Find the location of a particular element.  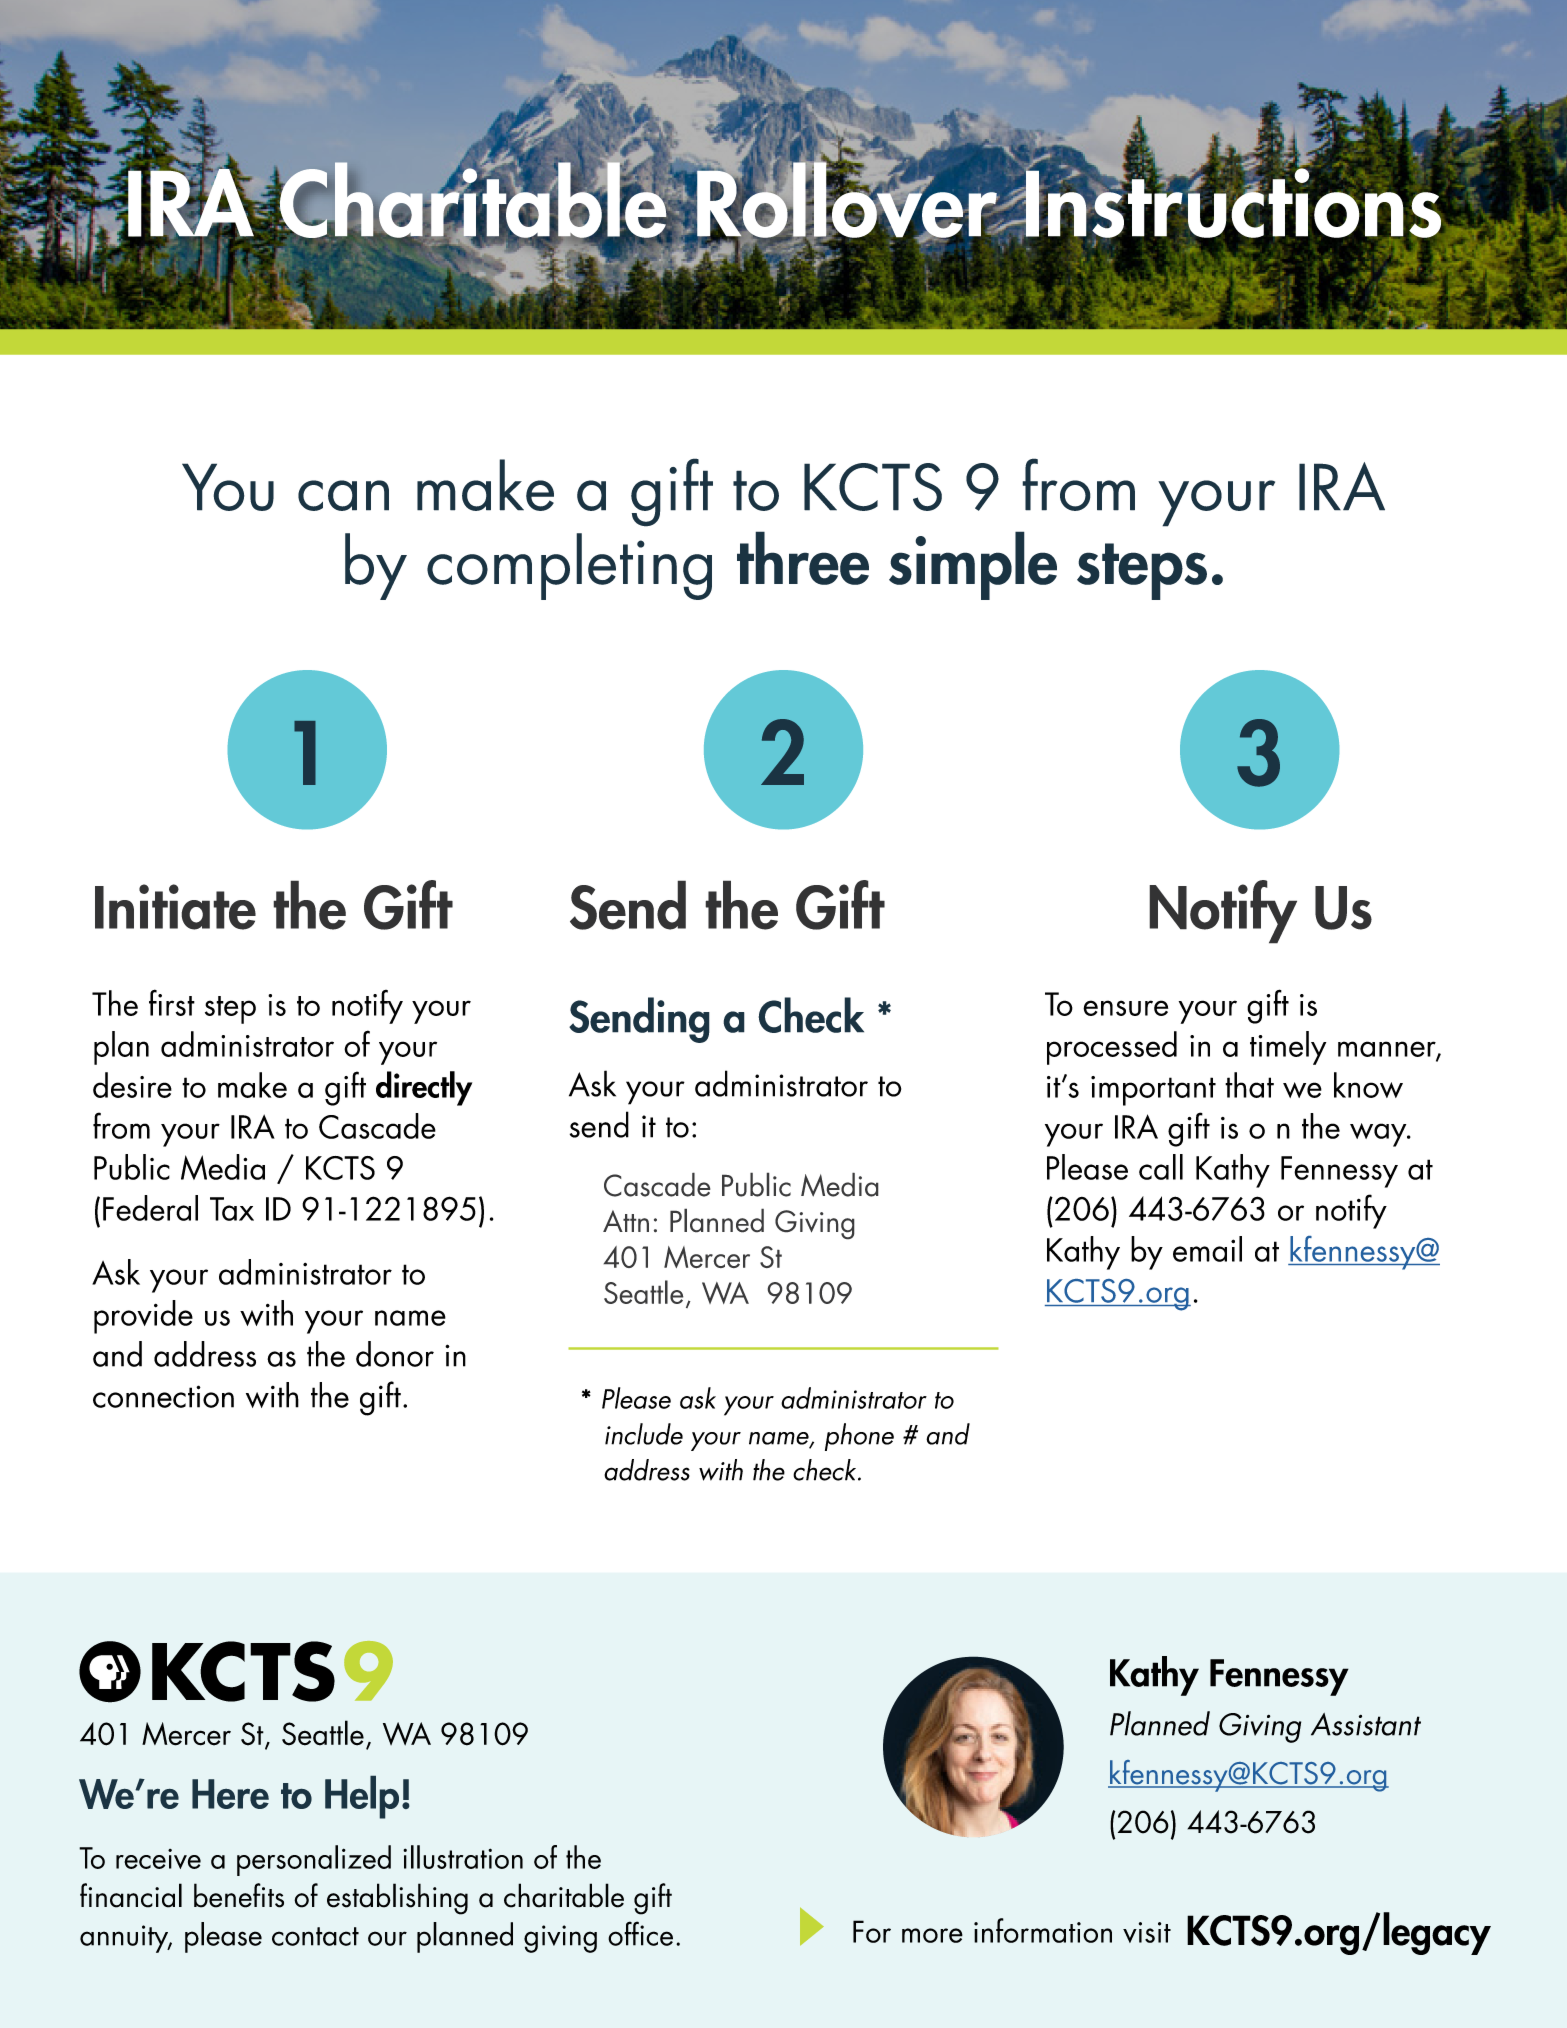

simple is located at coordinates (973, 565).
